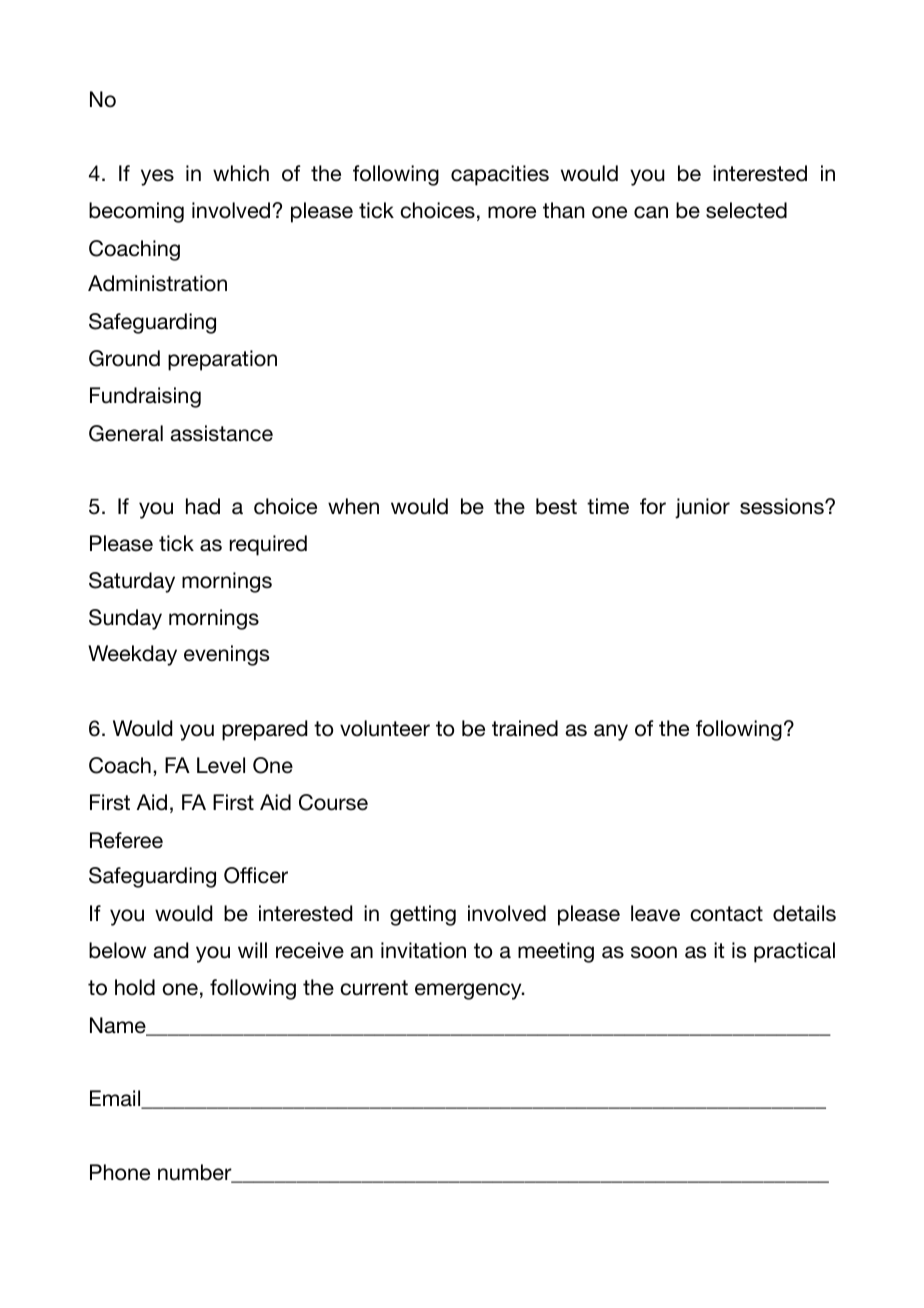  Describe the element at coordinates (126, 840) in the screenshot. I see `Referee` at that location.
